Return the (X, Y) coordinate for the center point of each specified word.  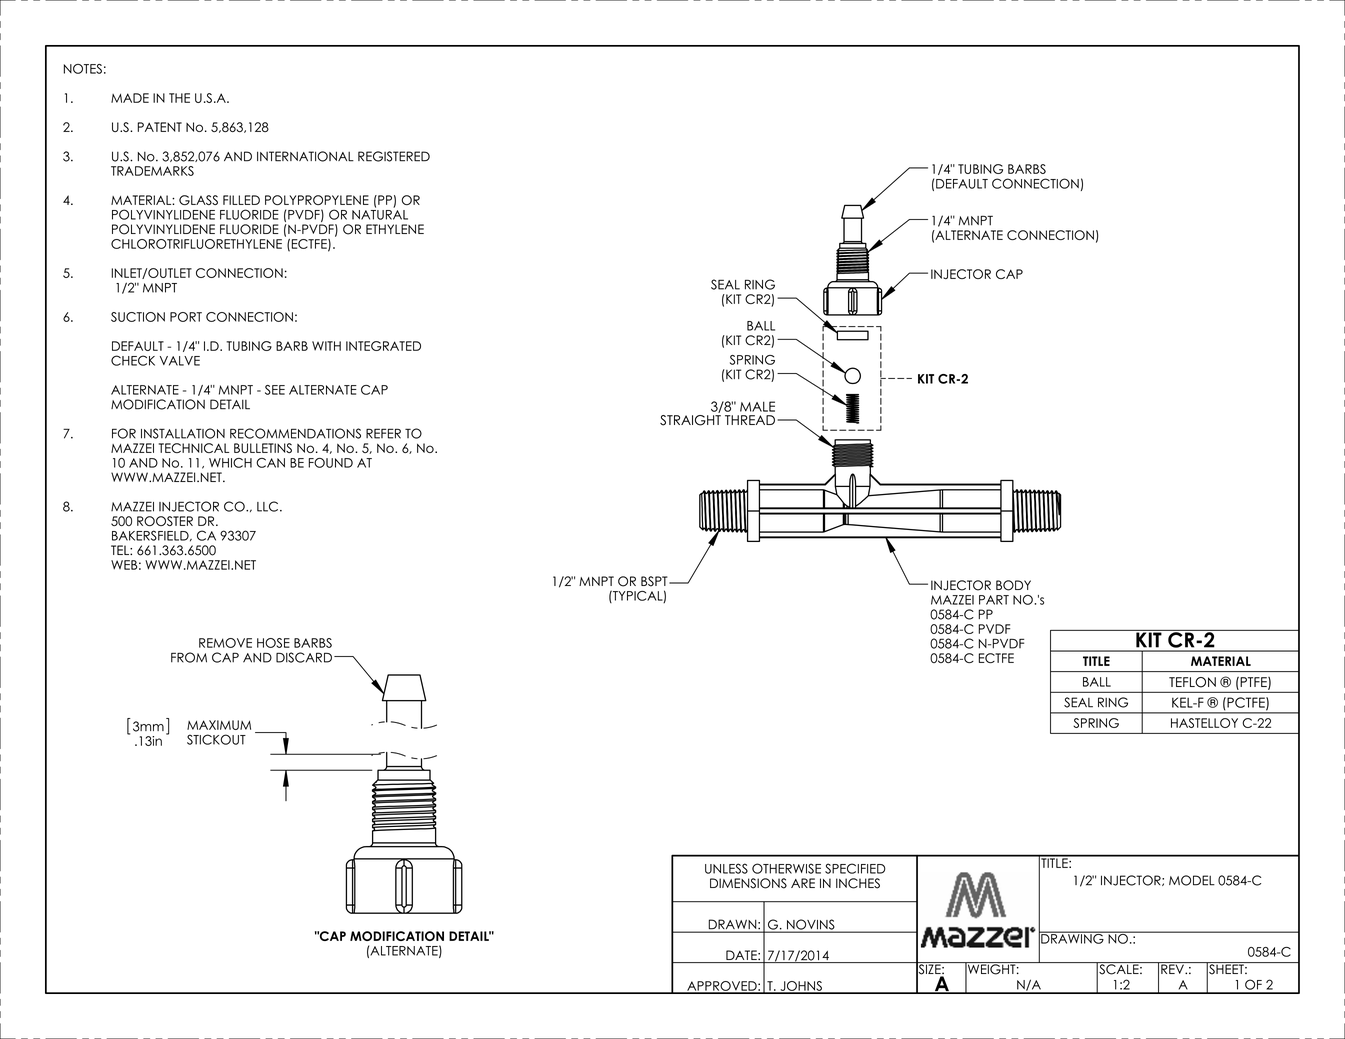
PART (994, 600)
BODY (1013, 585)
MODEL (1192, 880)
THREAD (750, 420)
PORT (186, 317)
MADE (130, 98)
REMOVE (225, 643)
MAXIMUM (219, 725)
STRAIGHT (690, 419)
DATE (742, 955)
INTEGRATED (383, 346)
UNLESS (726, 868)
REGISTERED (394, 156)
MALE (757, 406)
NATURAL (380, 213)
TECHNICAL (194, 448)
